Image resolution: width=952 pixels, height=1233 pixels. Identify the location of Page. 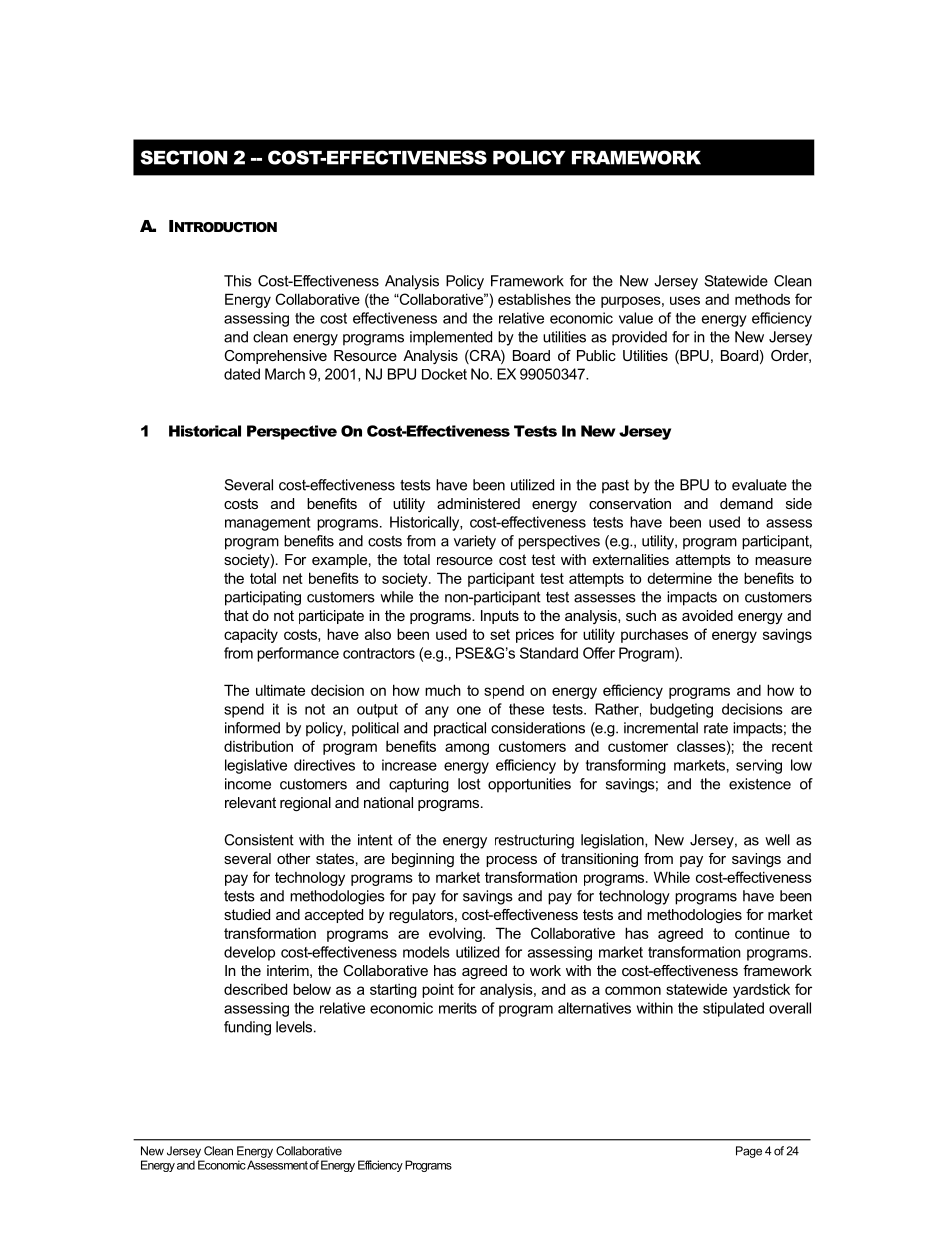
(749, 1152).
